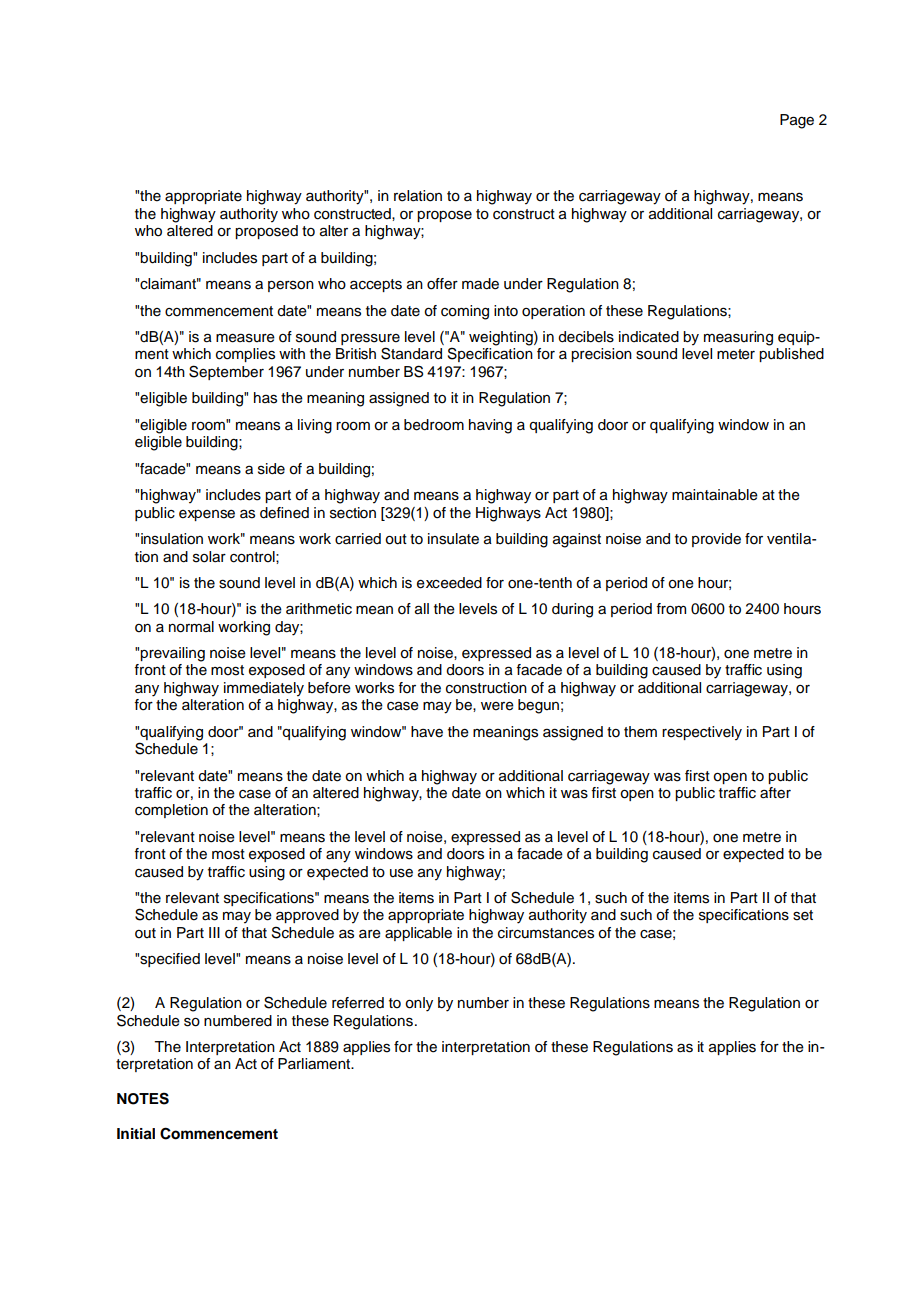  What do you see at coordinates (797, 121) in the image?
I see `Page` at bounding box center [797, 121].
